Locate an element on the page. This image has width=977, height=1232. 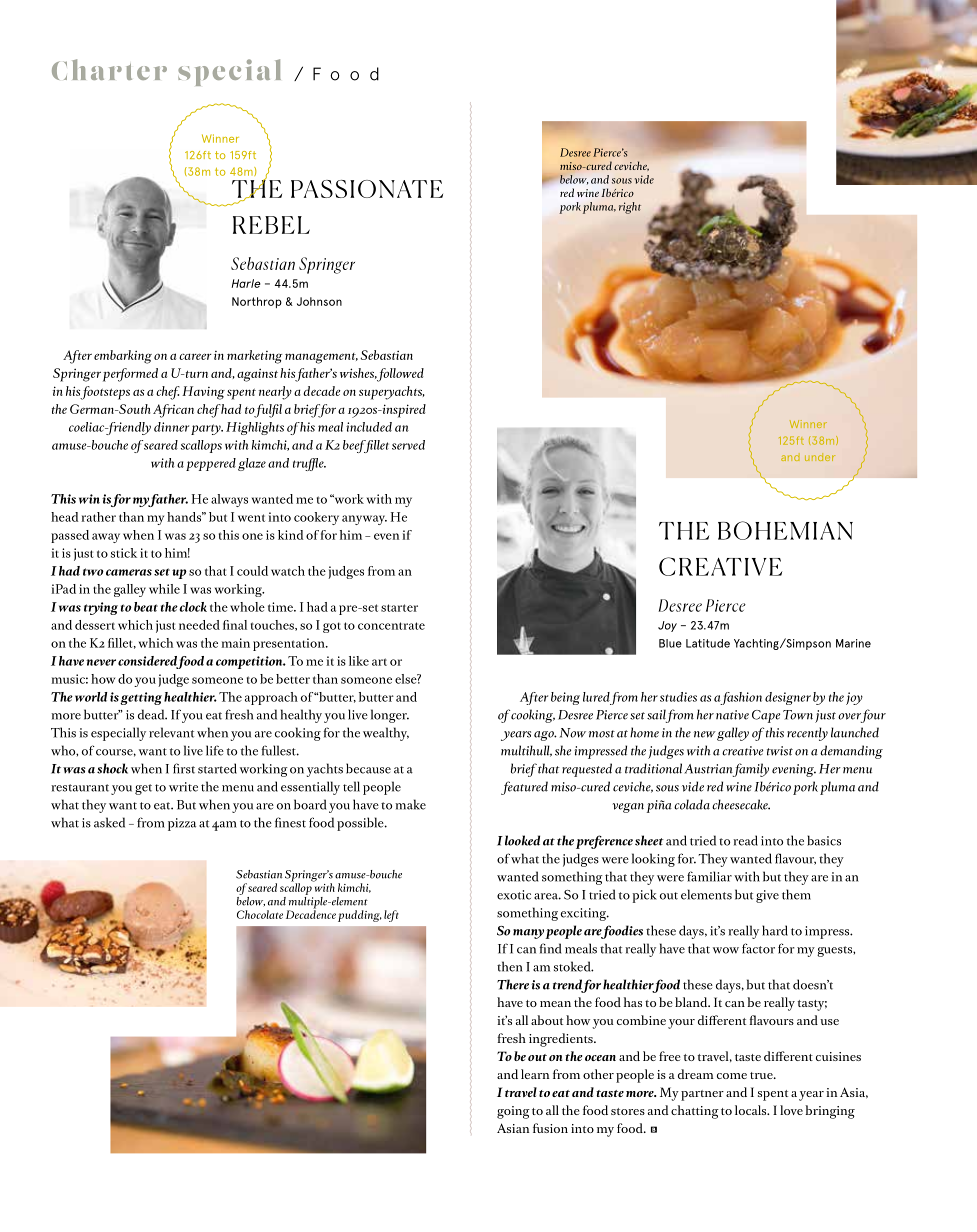
Chocolate is located at coordinates (260, 914).
